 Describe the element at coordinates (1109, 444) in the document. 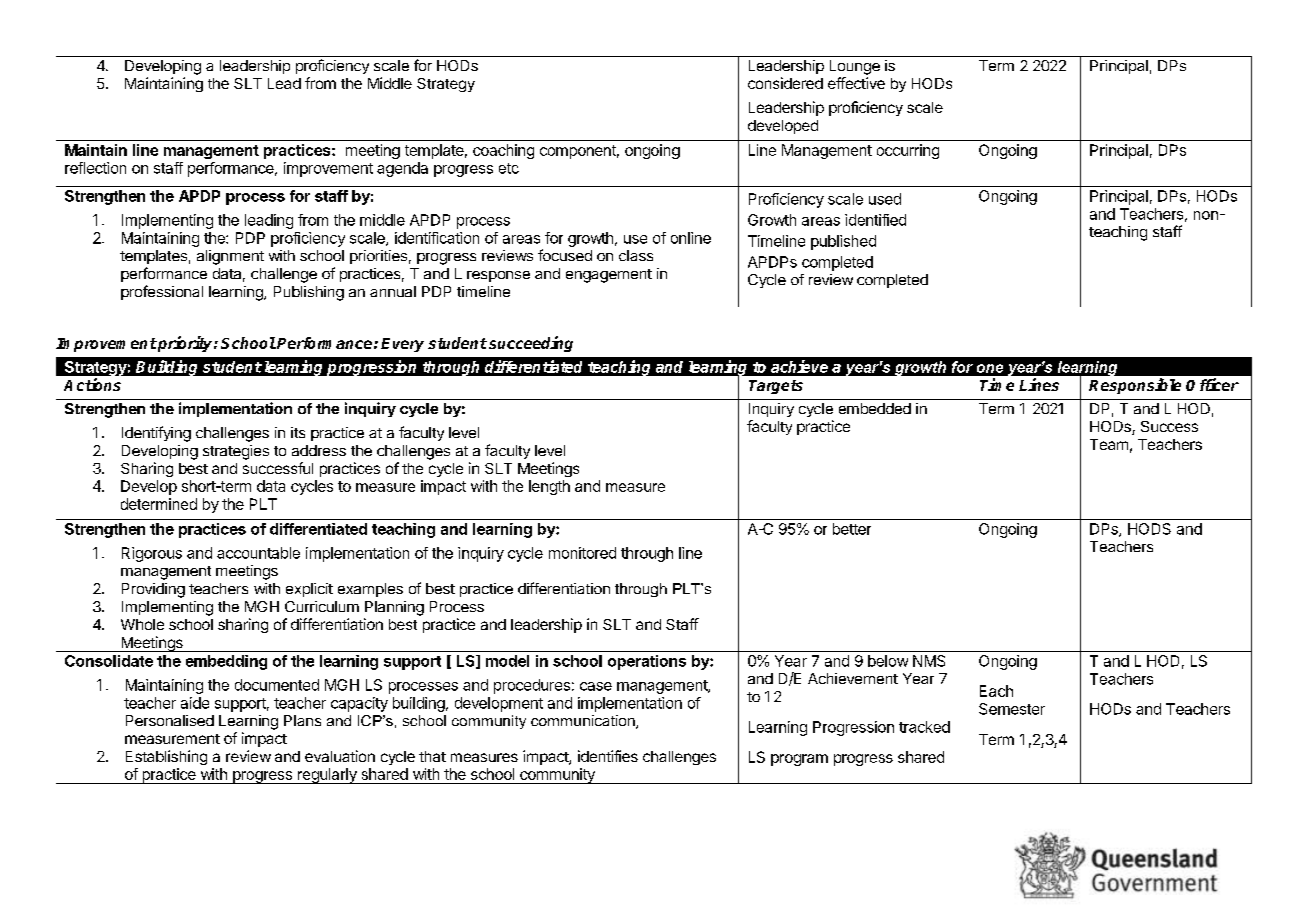

I see `Team` at that location.
